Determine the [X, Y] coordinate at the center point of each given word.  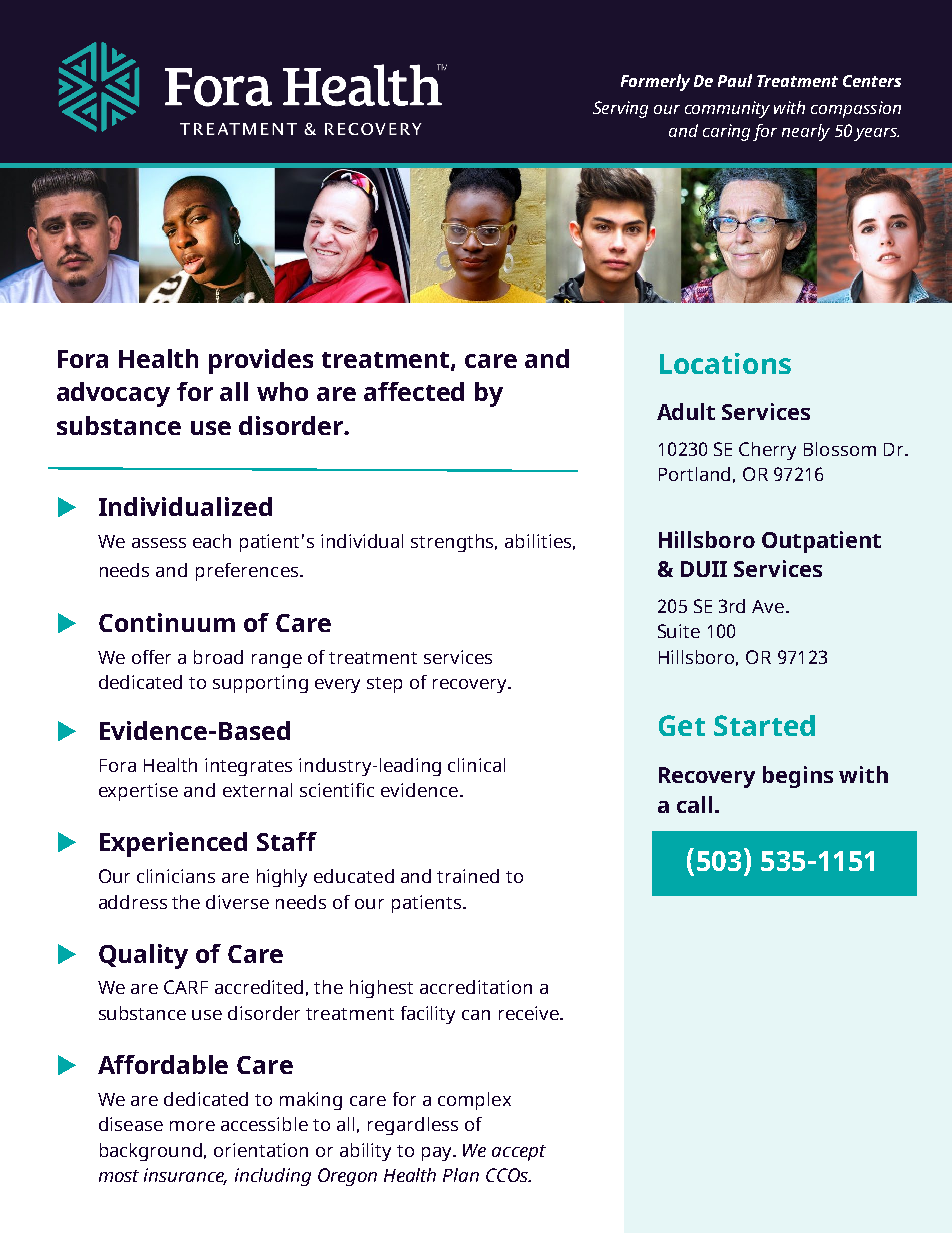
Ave [768, 606]
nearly [806, 132]
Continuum [167, 622]
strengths [454, 543]
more [192, 1126]
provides [261, 361]
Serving [620, 109]
